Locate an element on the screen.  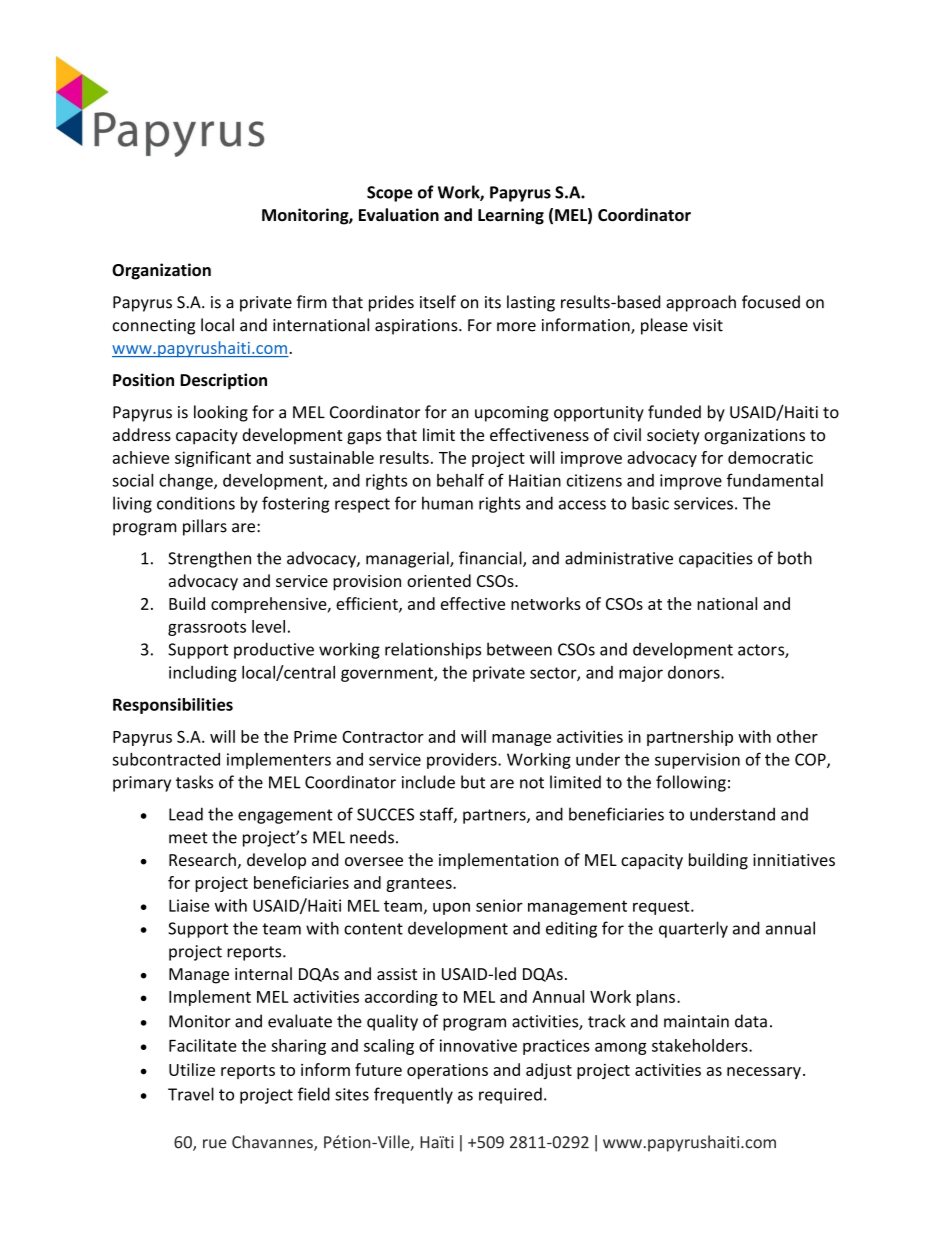
firm is located at coordinates (312, 301).
